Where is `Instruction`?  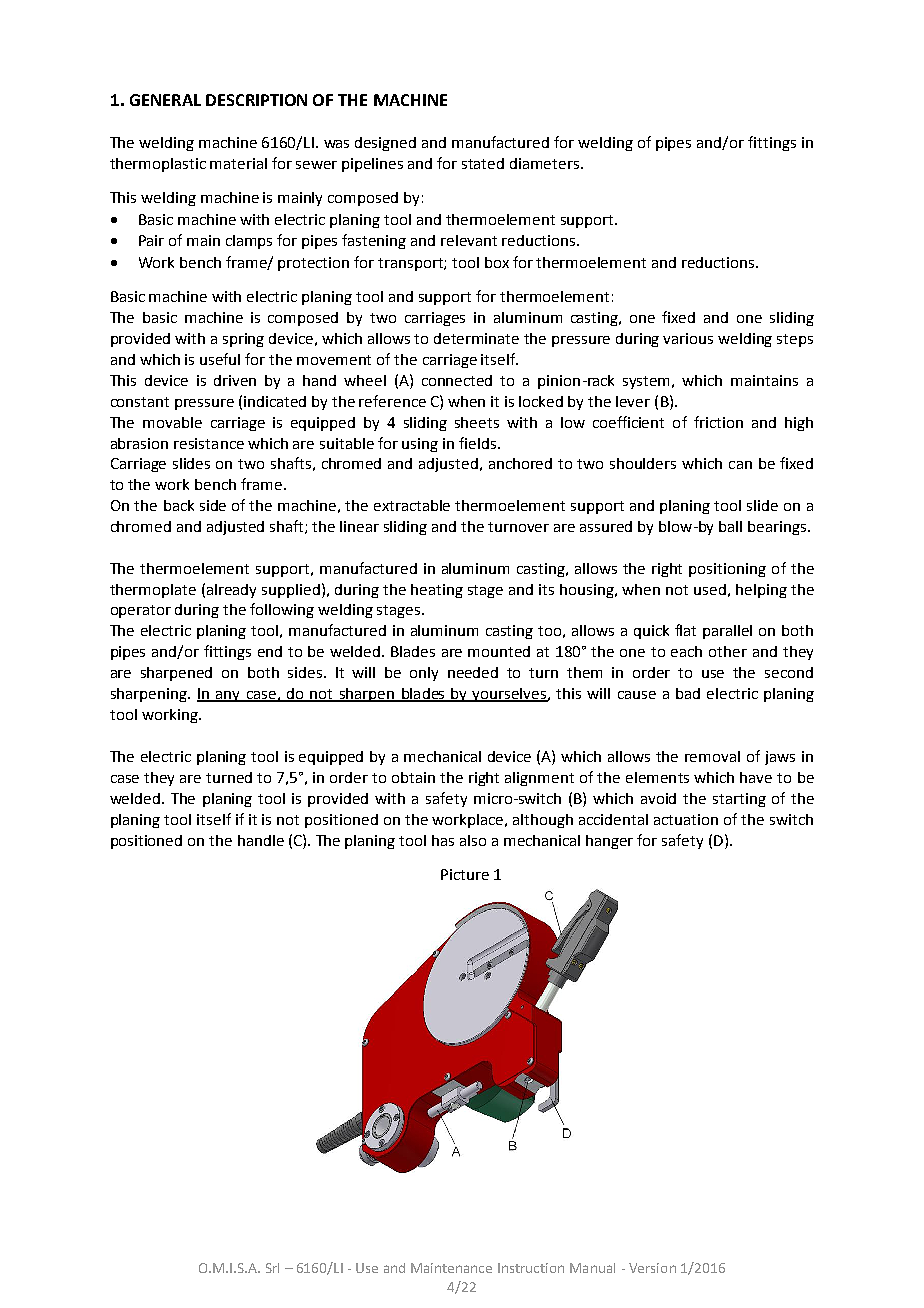 Instruction is located at coordinates (531, 1268).
